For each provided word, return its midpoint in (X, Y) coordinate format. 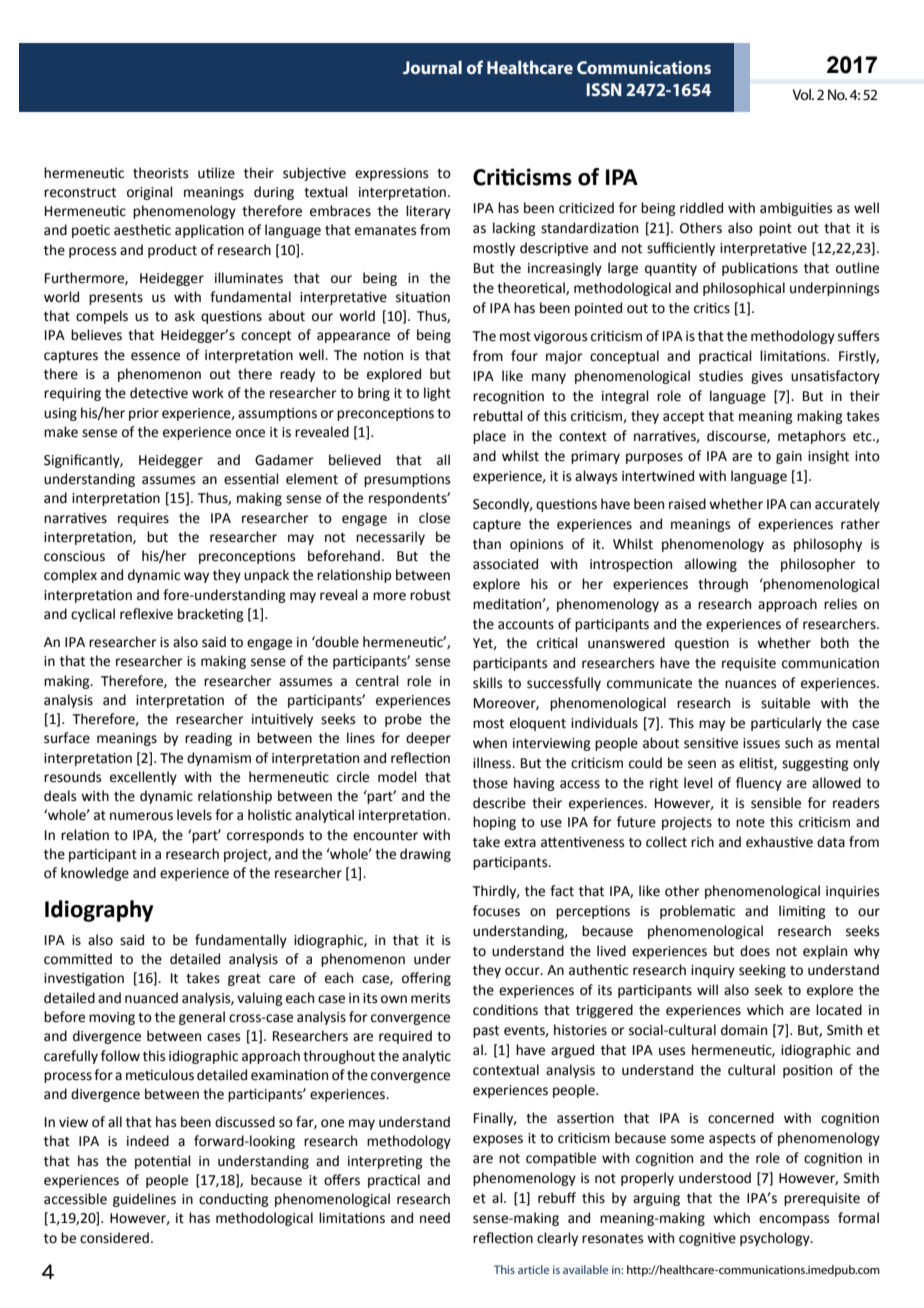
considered (114, 1238)
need (435, 1218)
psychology (776, 1239)
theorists (160, 173)
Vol (803, 94)
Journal (432, 67)
